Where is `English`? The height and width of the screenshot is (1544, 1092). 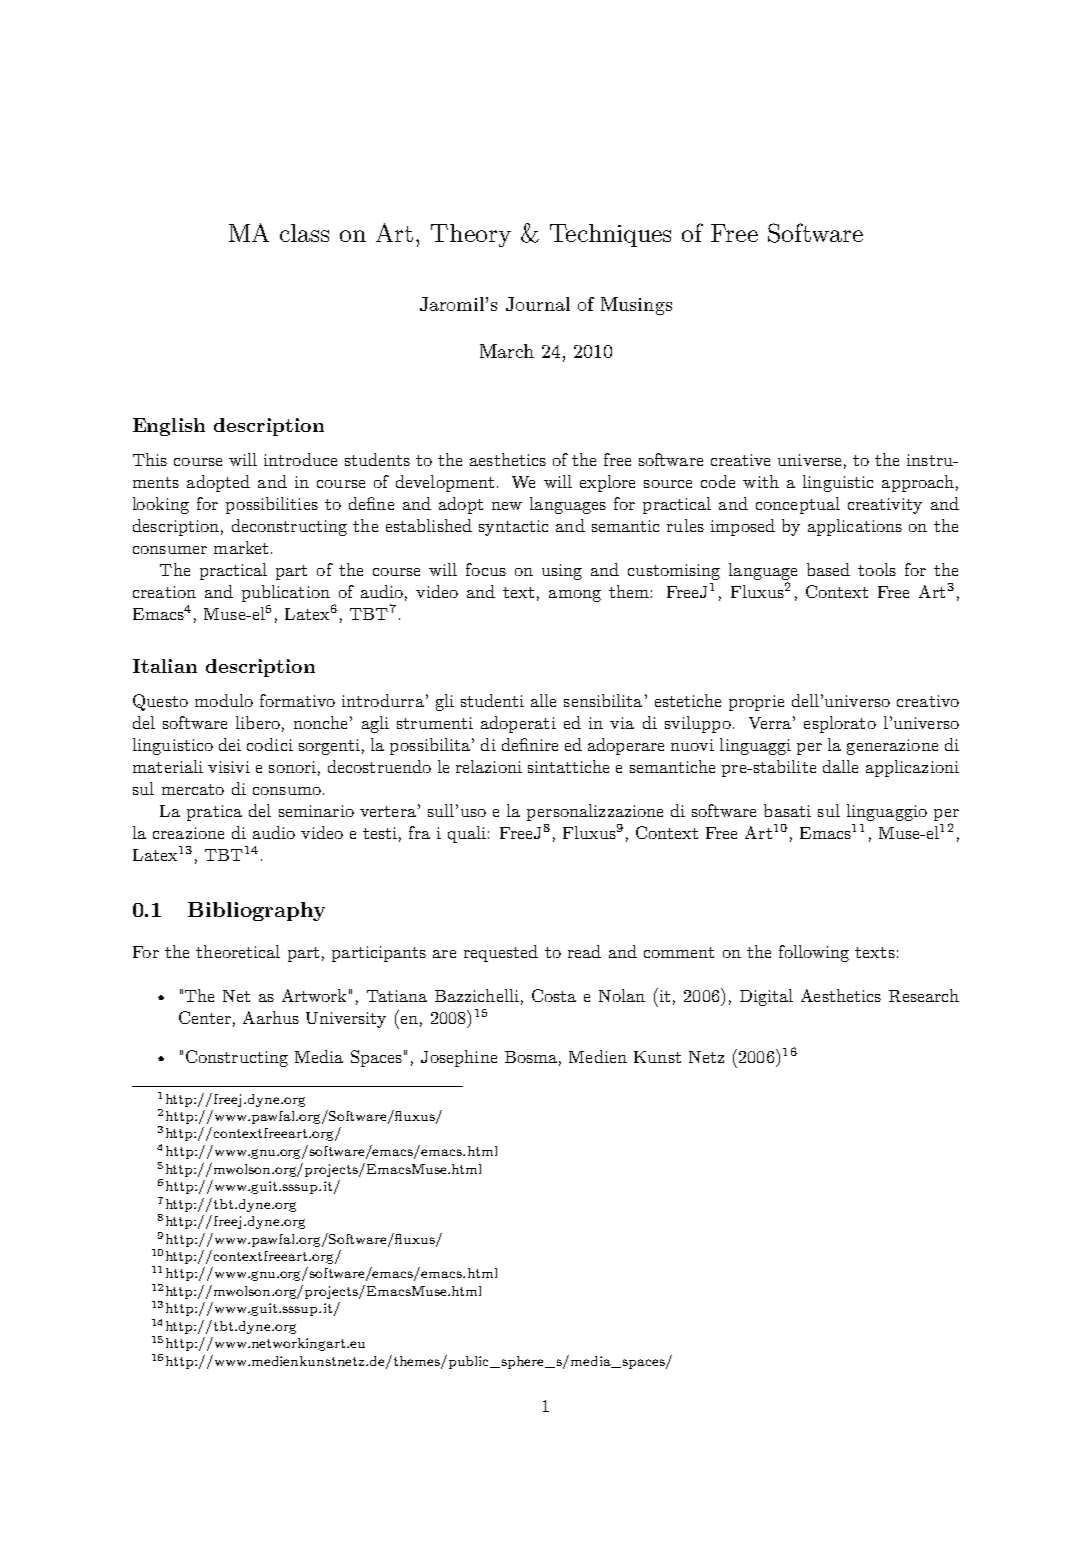
English is located at coordinates (169, 427).
